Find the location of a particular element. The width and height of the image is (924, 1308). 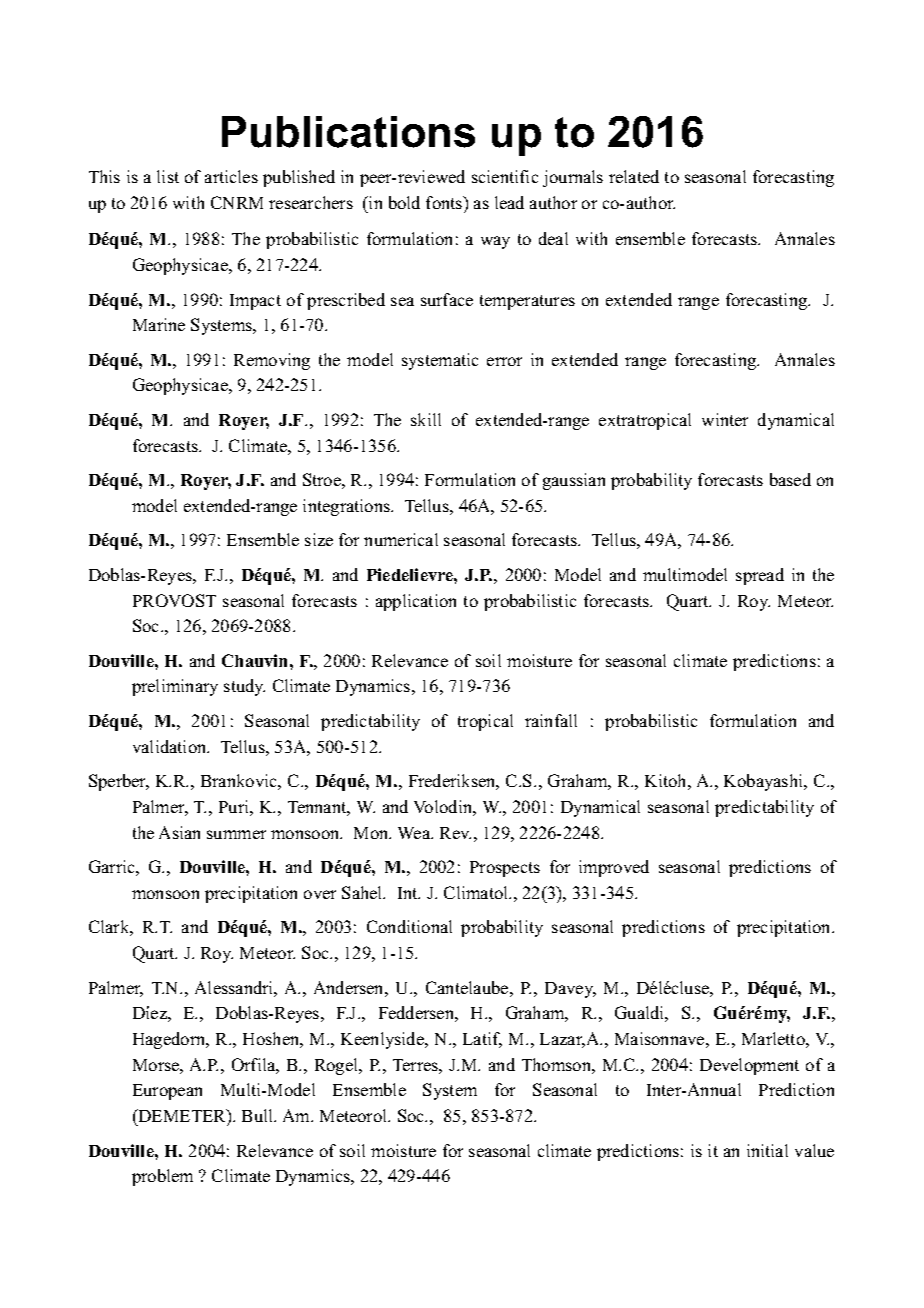

size is located at coordinates (319, 539).
